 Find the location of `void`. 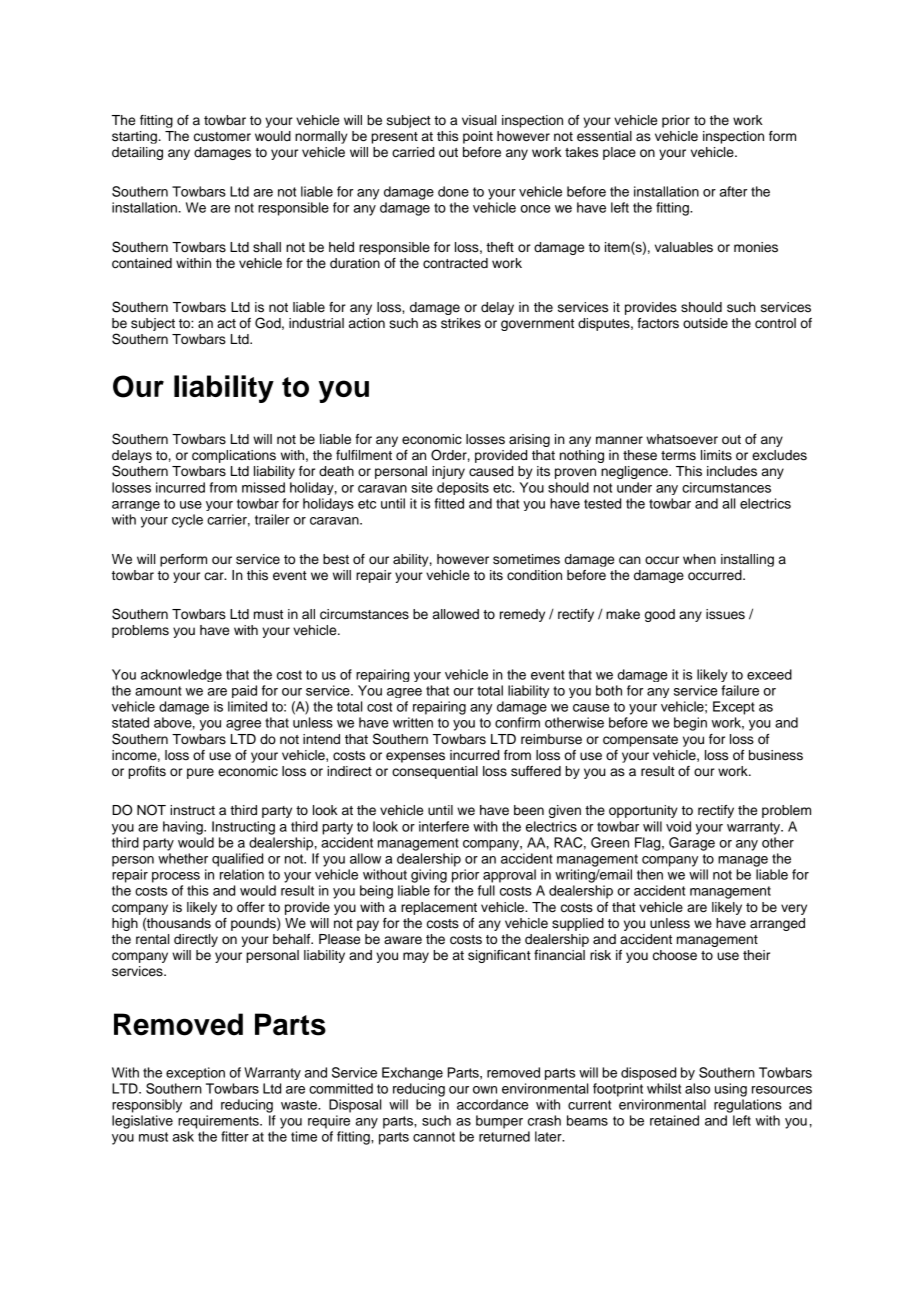

void is located at coordinates (678, 826).
